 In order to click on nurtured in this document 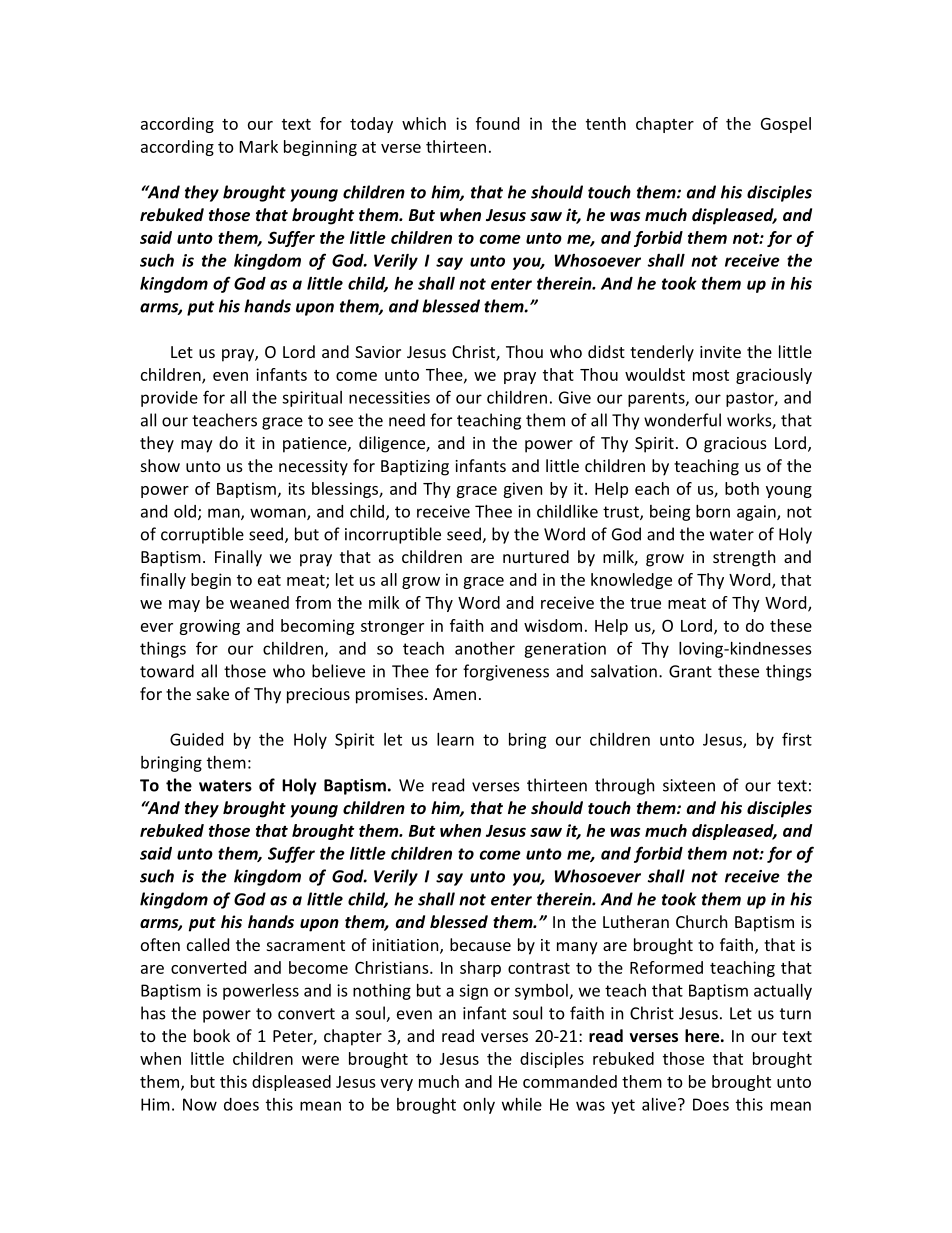, I will do `click(536, 556)`.
